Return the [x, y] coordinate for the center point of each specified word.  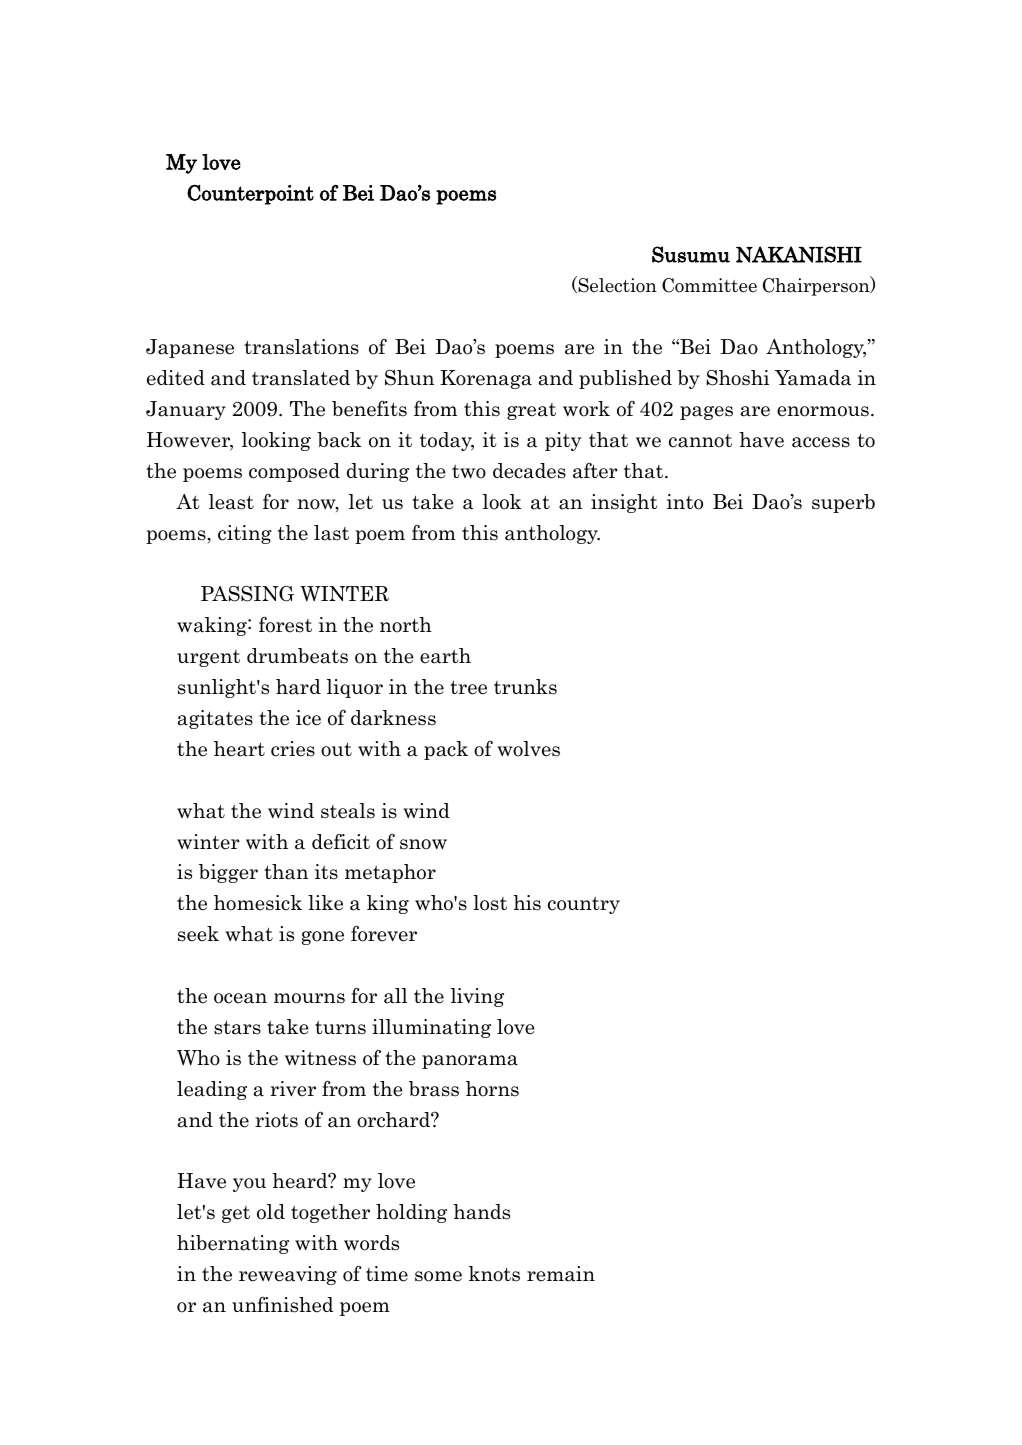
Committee [709, 285]
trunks [525, 687]
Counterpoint [250, 194]
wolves [528, 749]
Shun [409, 378]
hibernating [233, 1244]
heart [239, 749]
